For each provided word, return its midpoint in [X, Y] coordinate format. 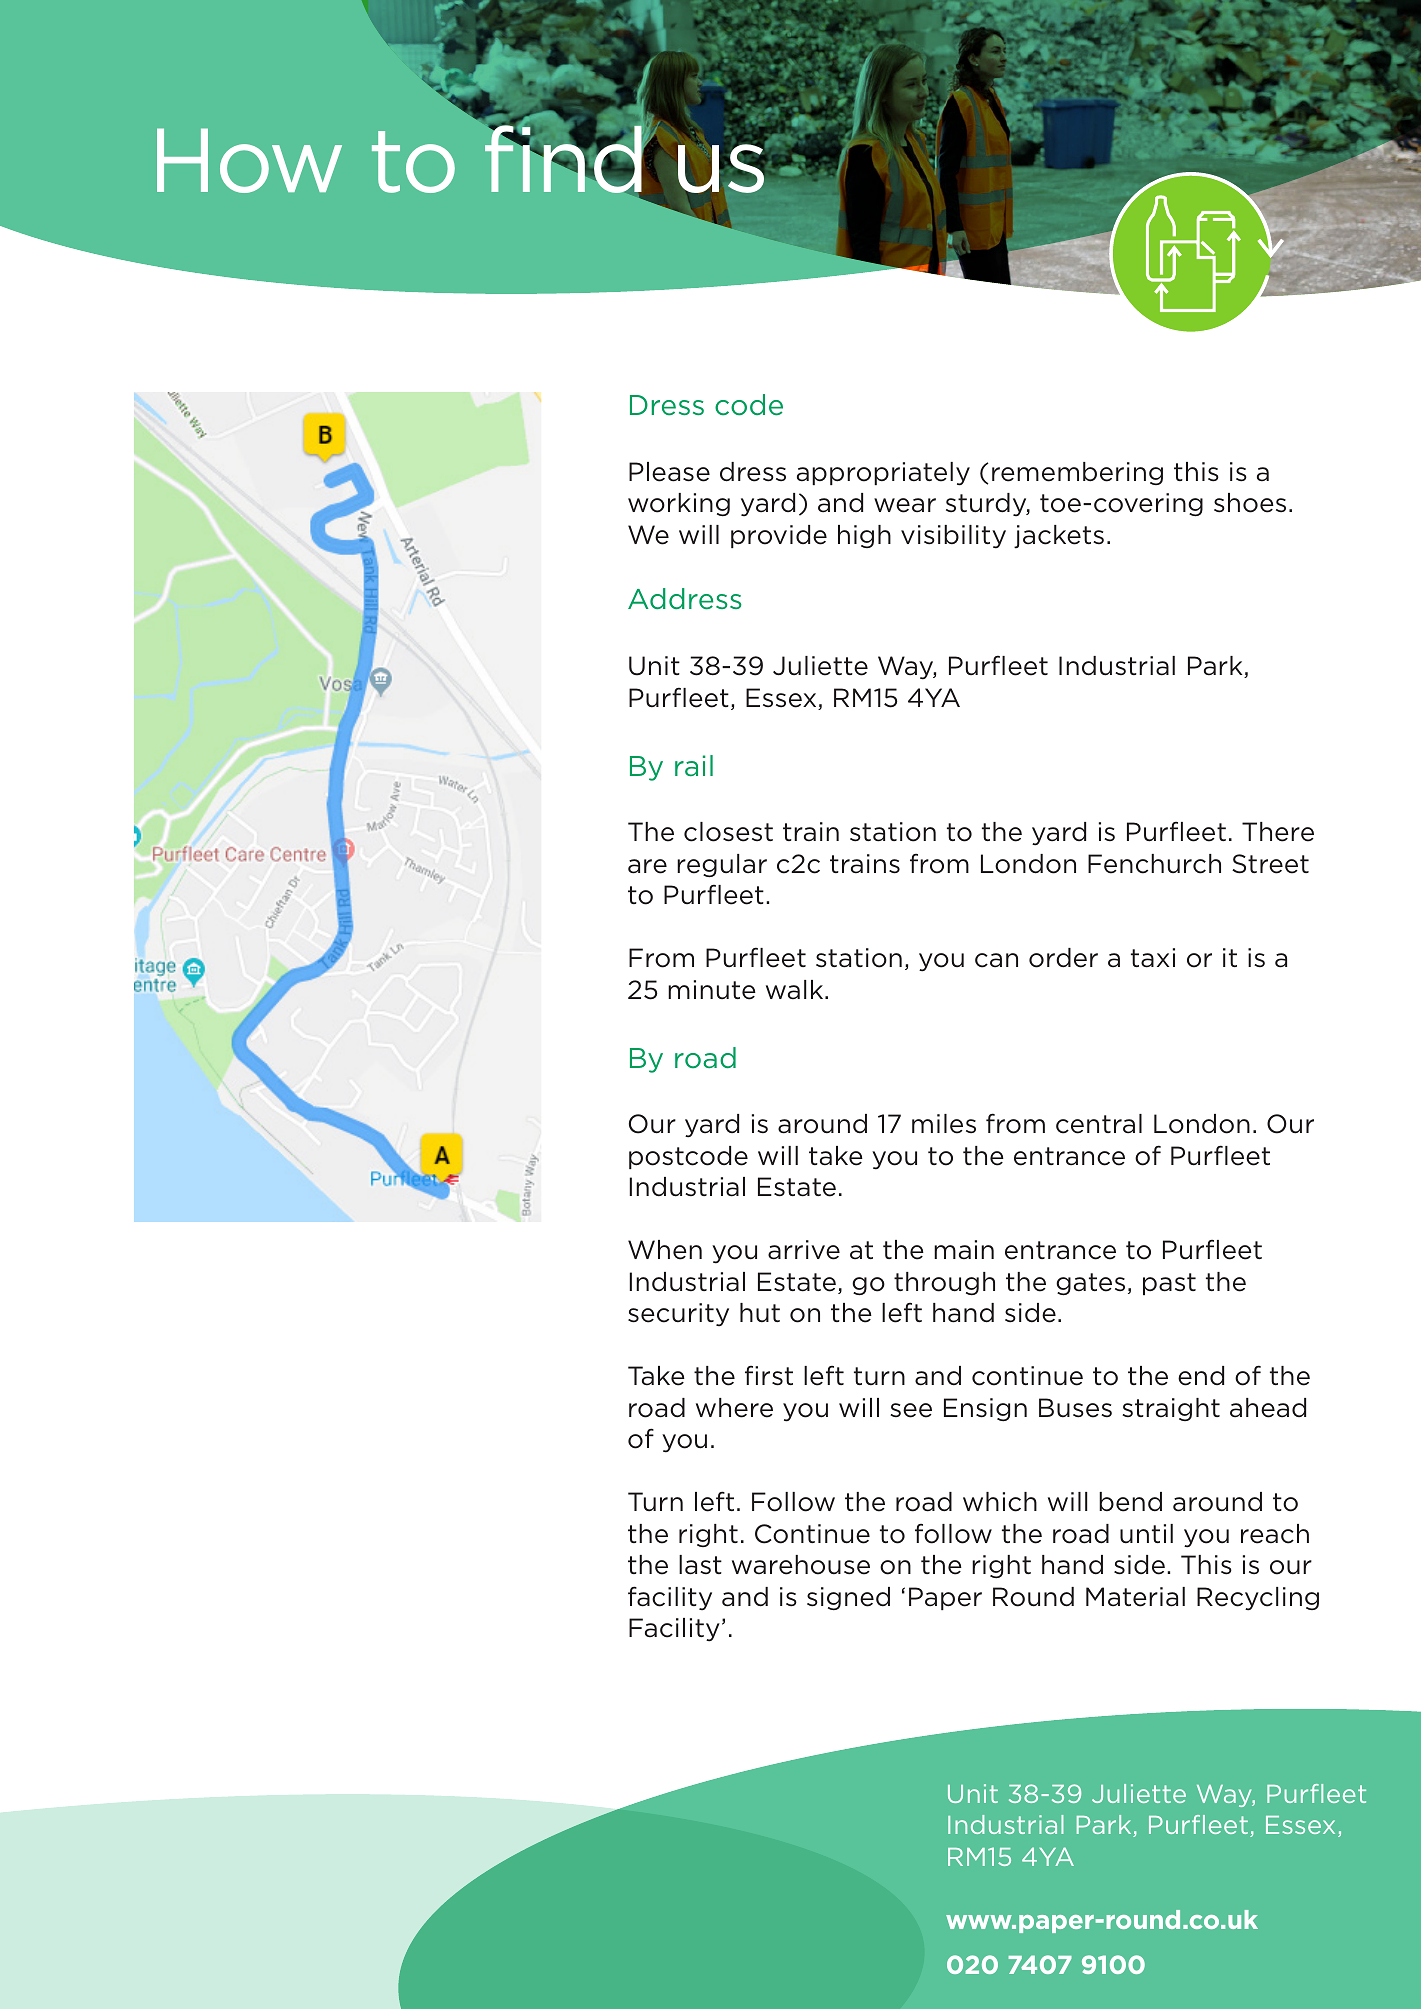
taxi [1153, 958]
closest [728, 832]
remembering [1077, 473]
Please [669, 472]
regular [722, 866]
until [1146, 1534]
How [249, 160]
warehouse [801, 1565]
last [700, 1565]
